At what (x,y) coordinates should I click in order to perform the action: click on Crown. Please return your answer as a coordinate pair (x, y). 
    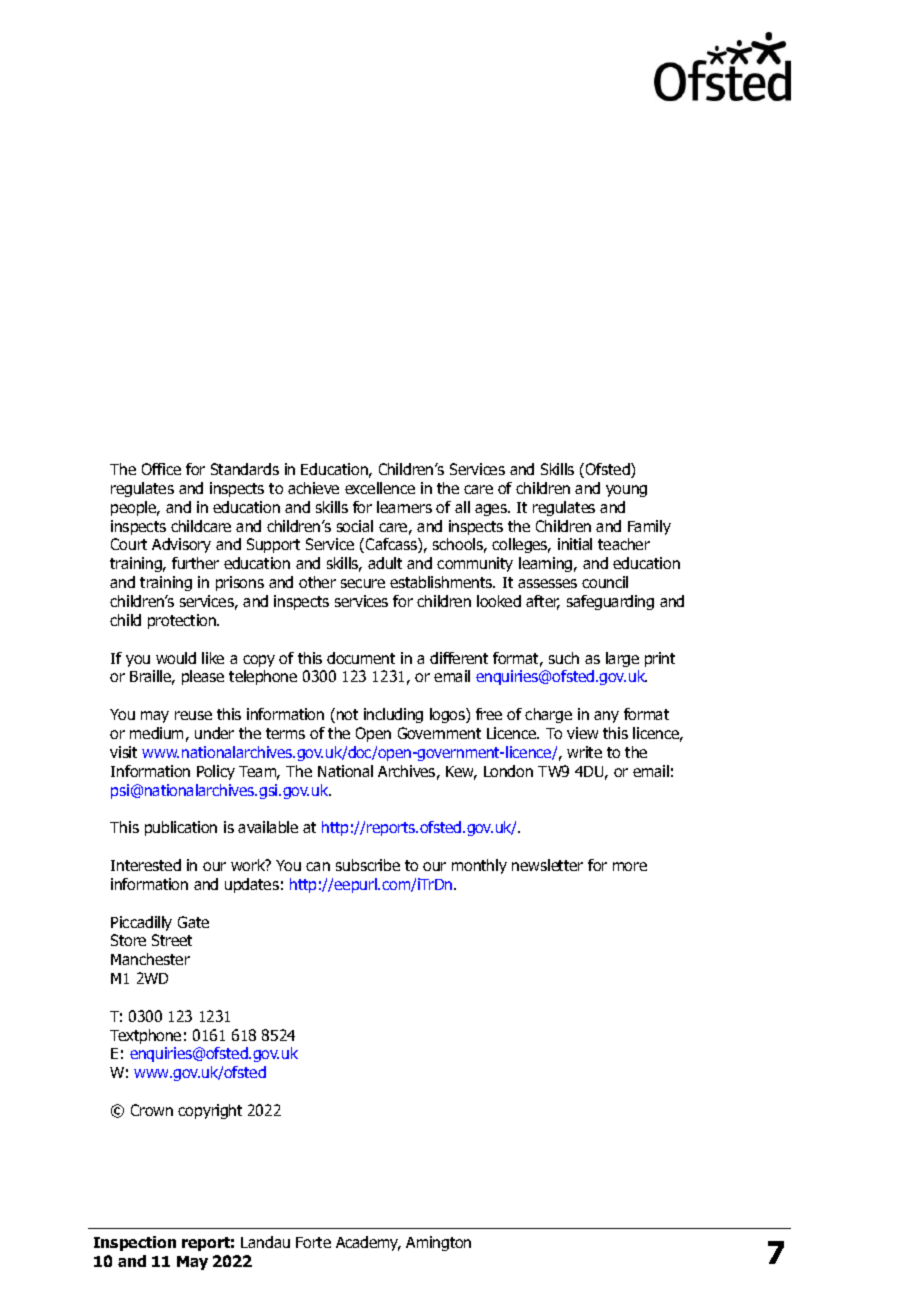
    Looking at the image, I should click on (152, 1110).
